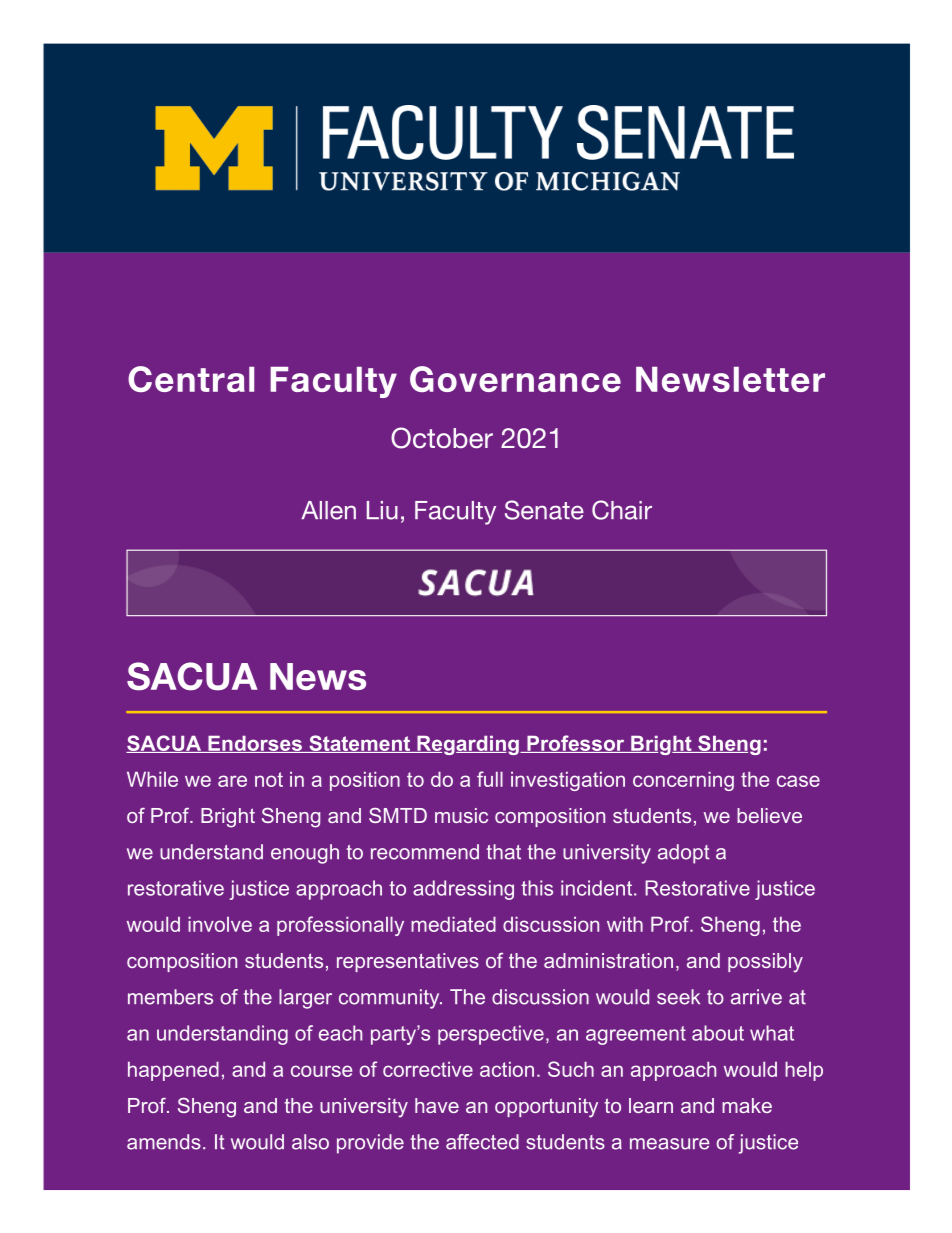  I want to click on involve, so click(220, 924).
